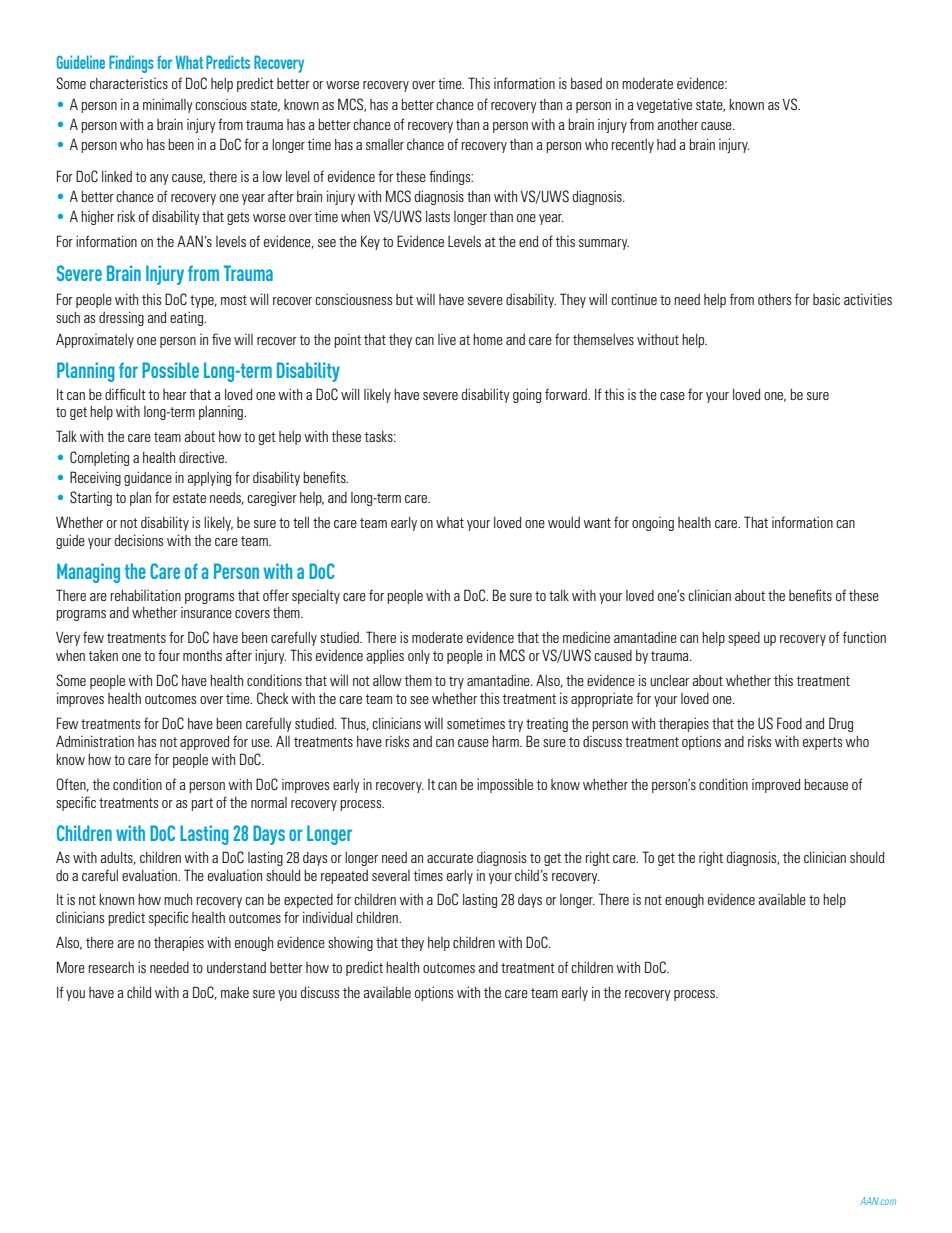 The height and width of the image is (1233, 952). What do you see at coordinates (206, 612) in the image?
I see `insurance` at bounding box center [206, 612].
